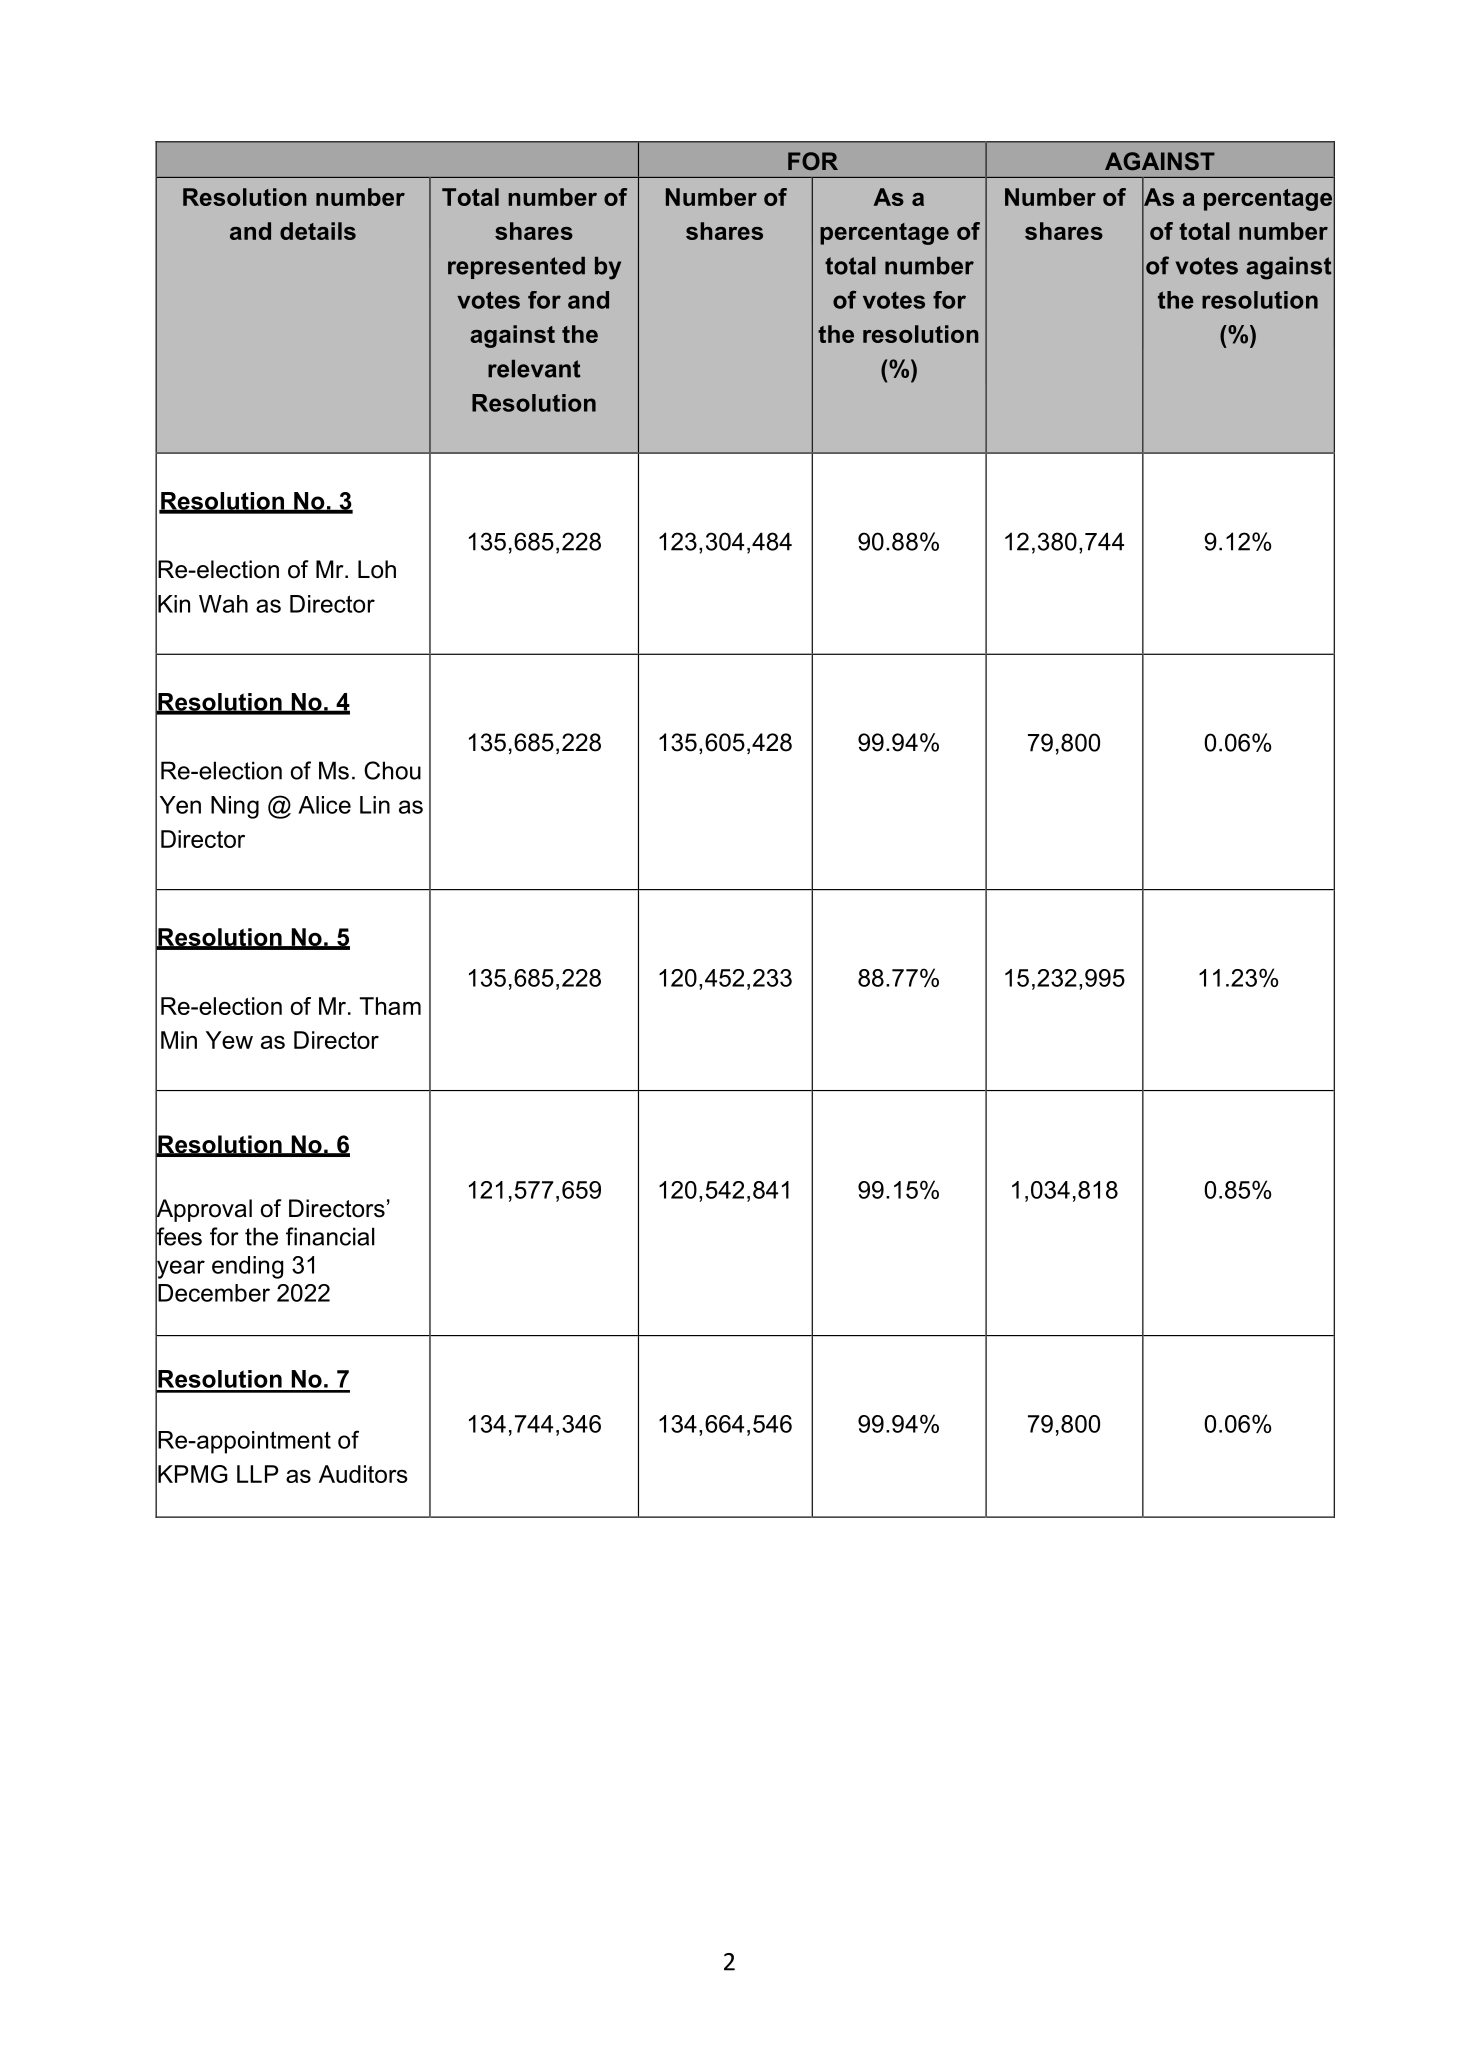 The width and height of the screenshot is (1459, 2064). What do you see at coordinates (516, 268) in the screenshot?
I see `represented` at bounding box center [516, 268].
